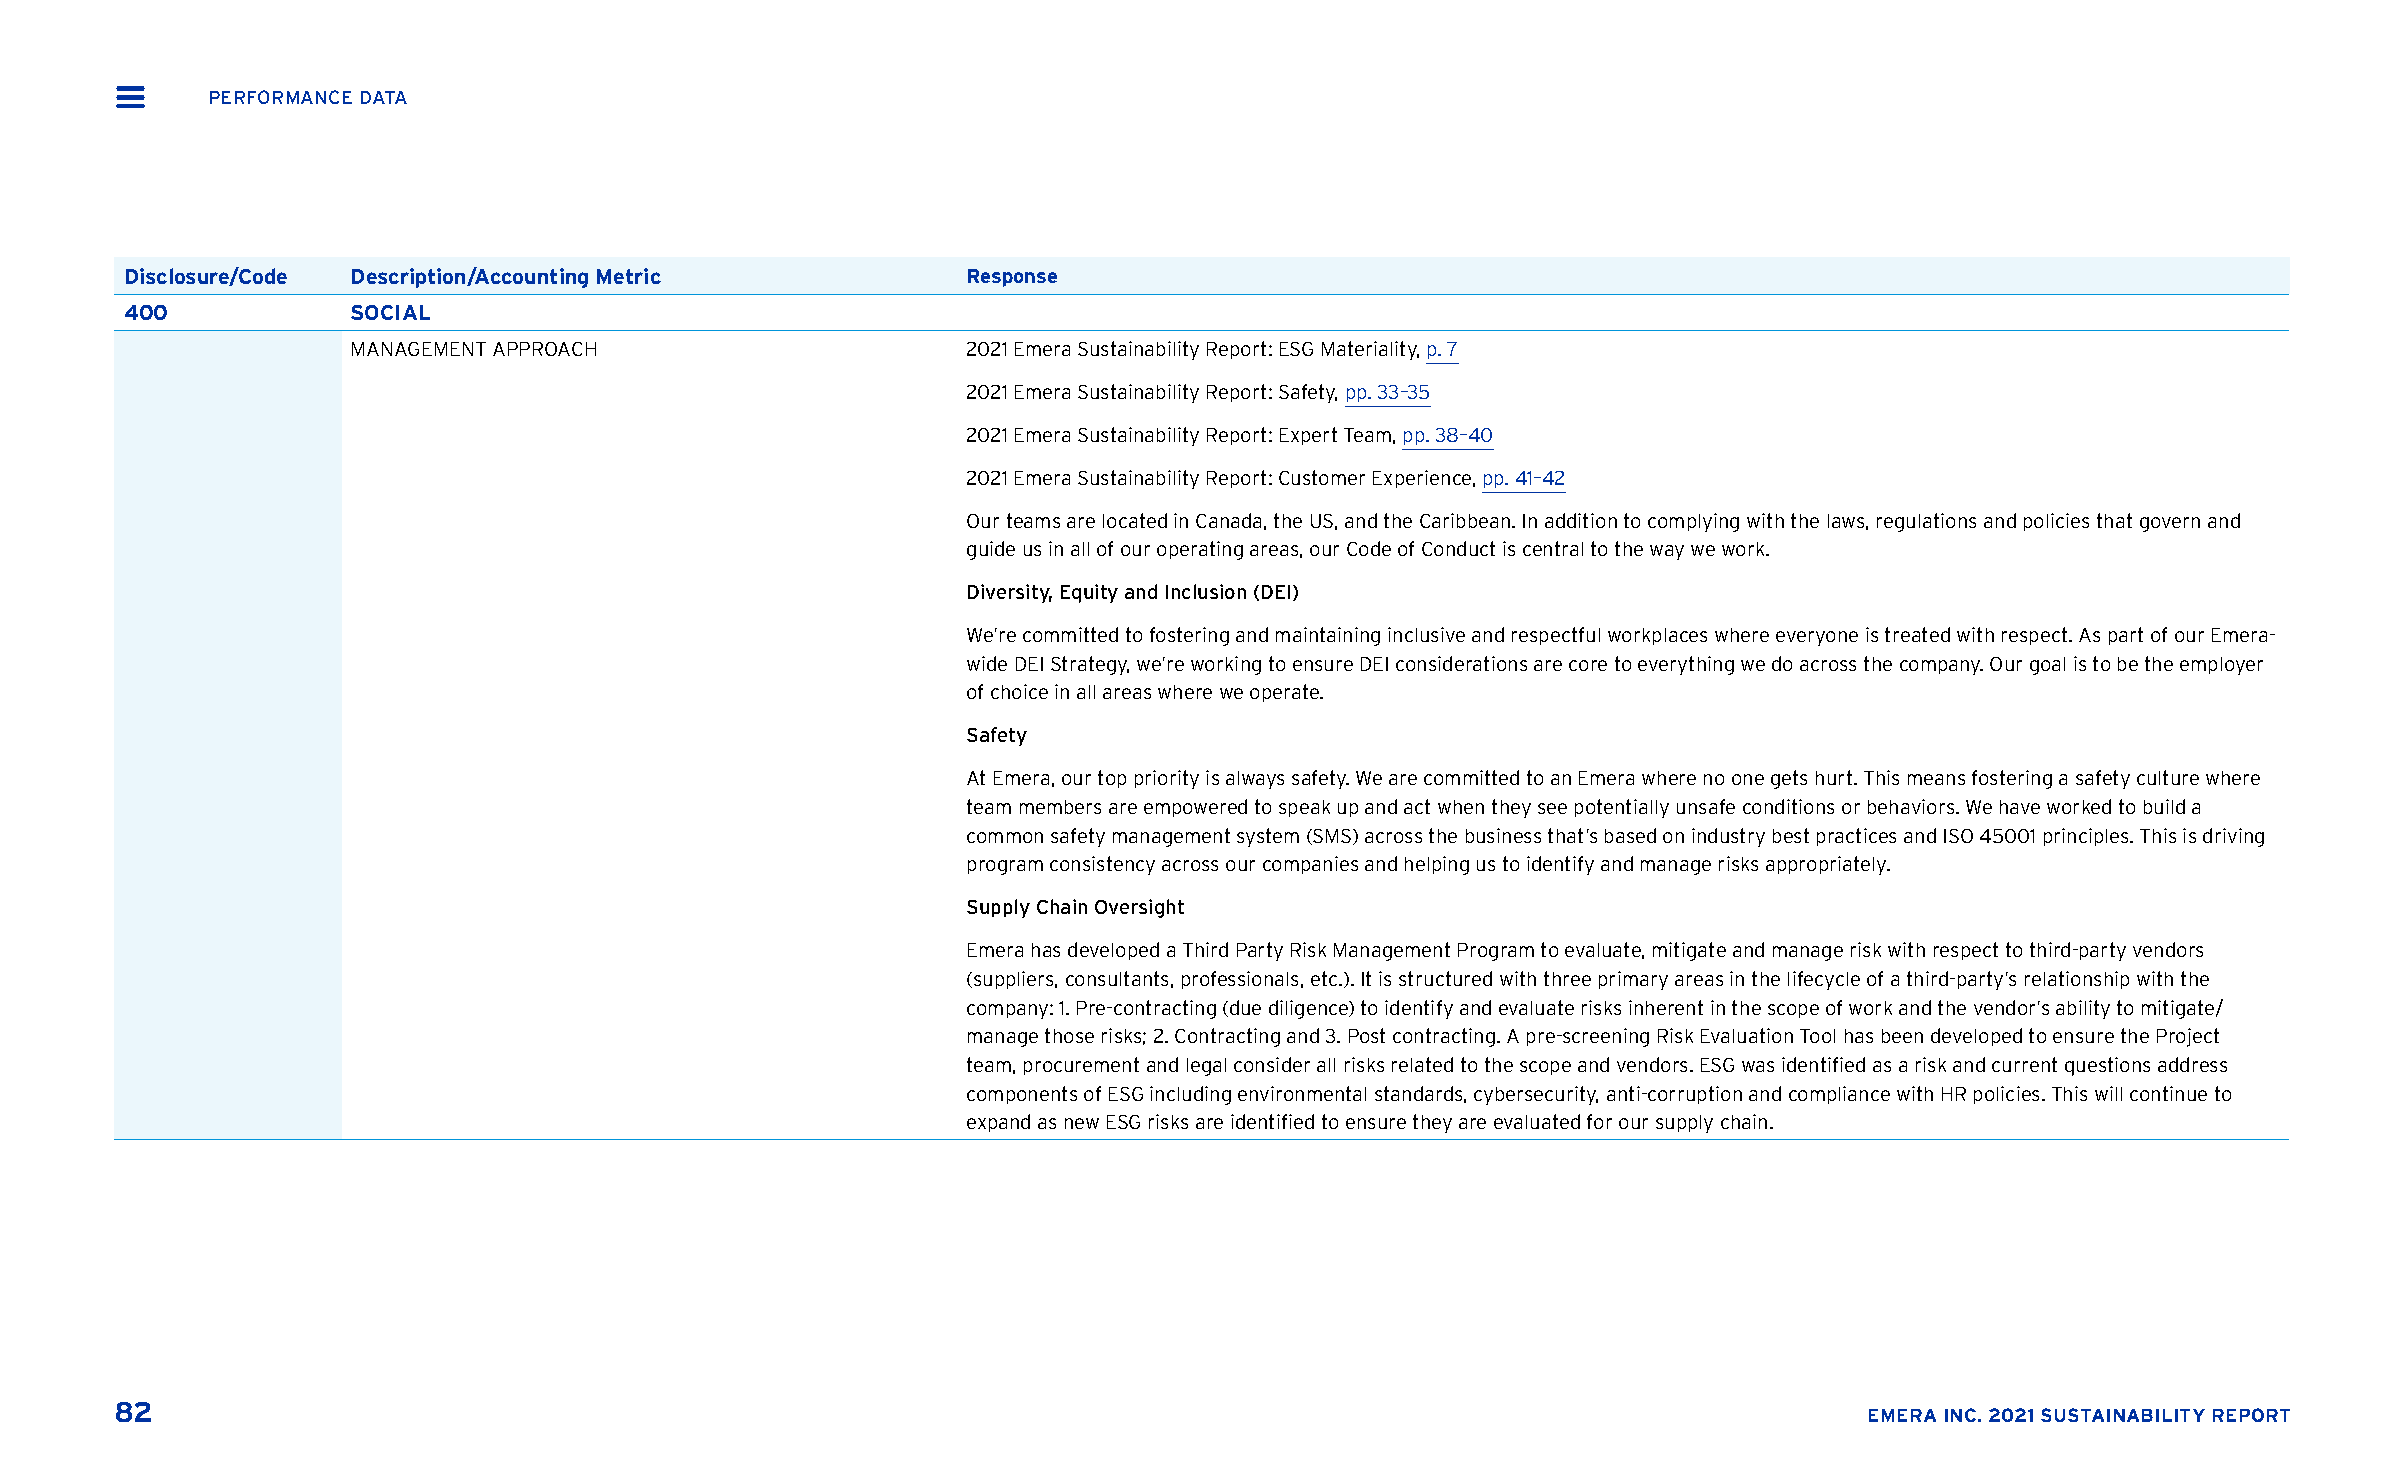 This document has width=2406, height=1461. Describe the element at coordinates (544, 349) in the document. I see `APPROACH` at that location.
